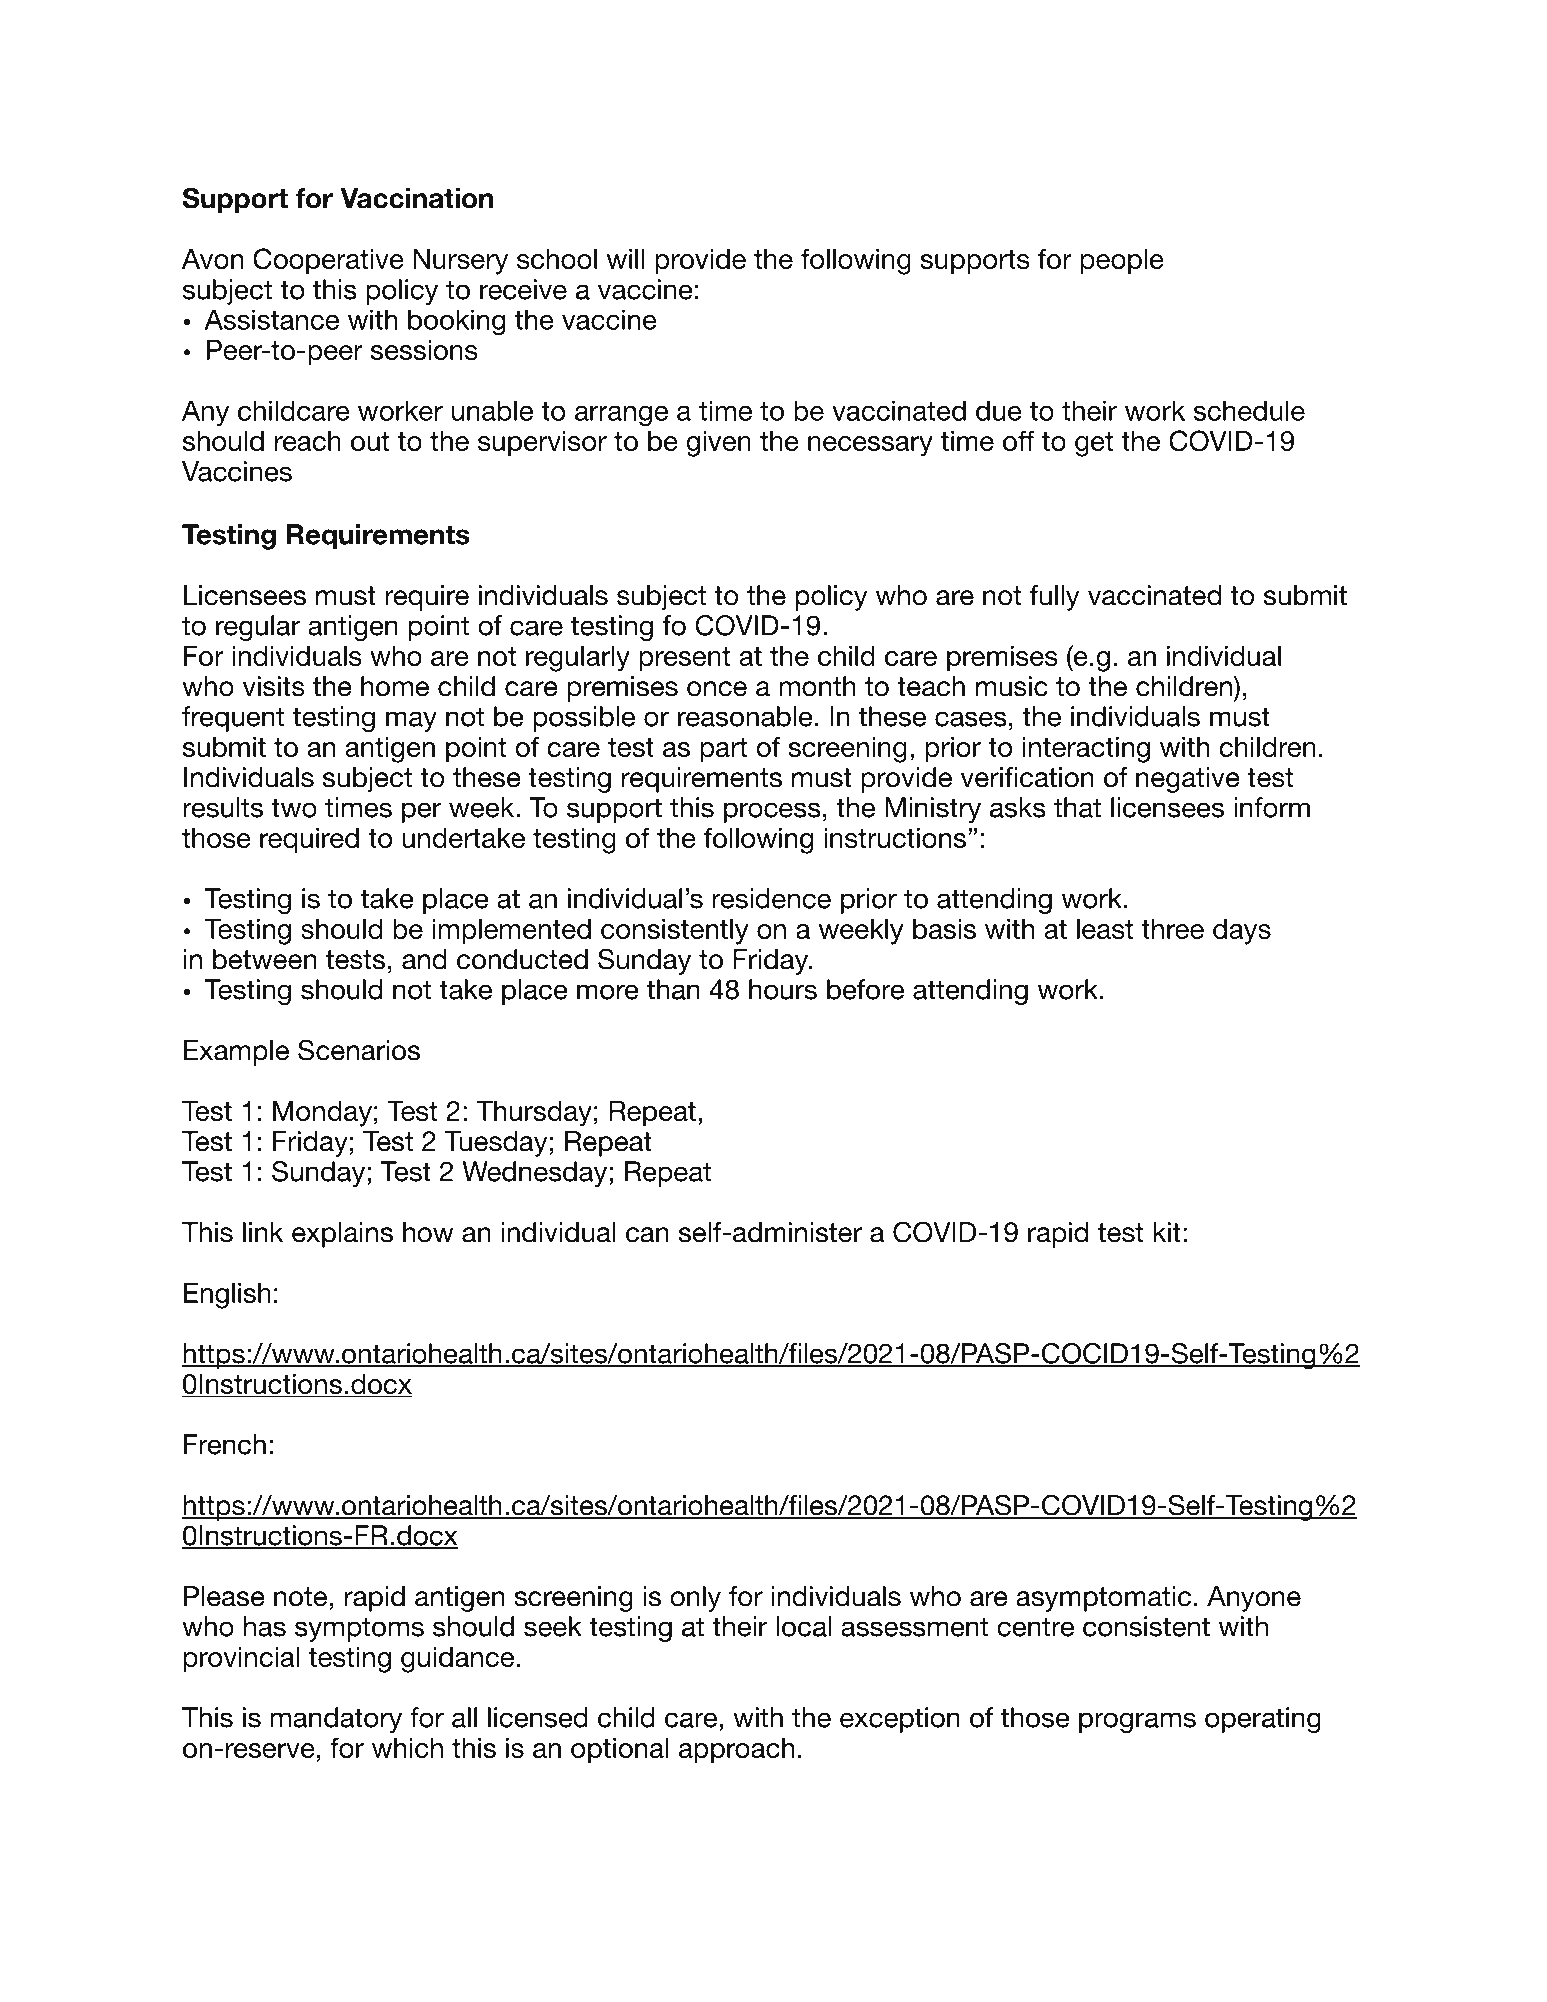  I want to click on mandatory, so click(336, 1720).
